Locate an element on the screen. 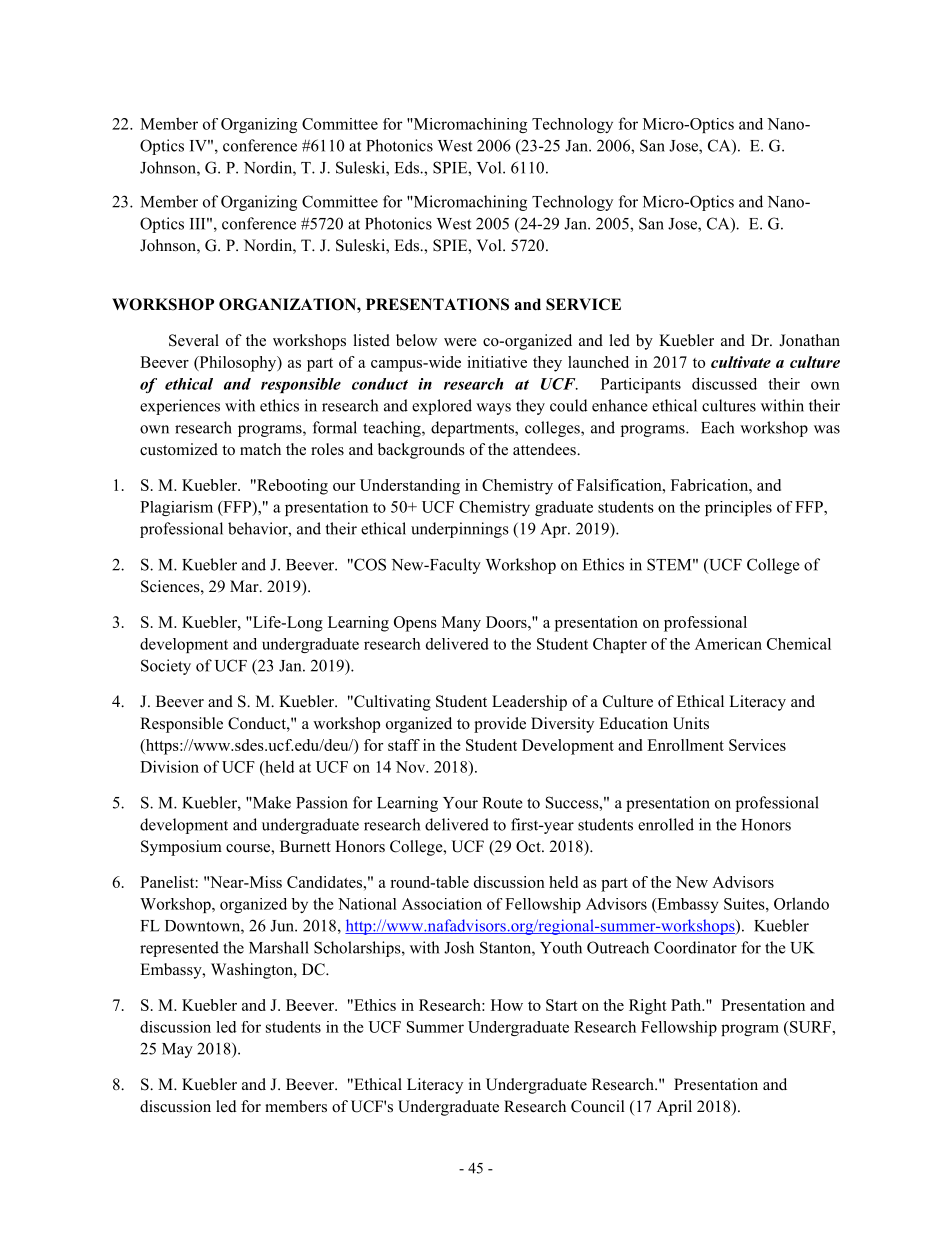 The height and width of the screenshot is (1233, 952). Philosophy is located at coordinates (238, 364).
